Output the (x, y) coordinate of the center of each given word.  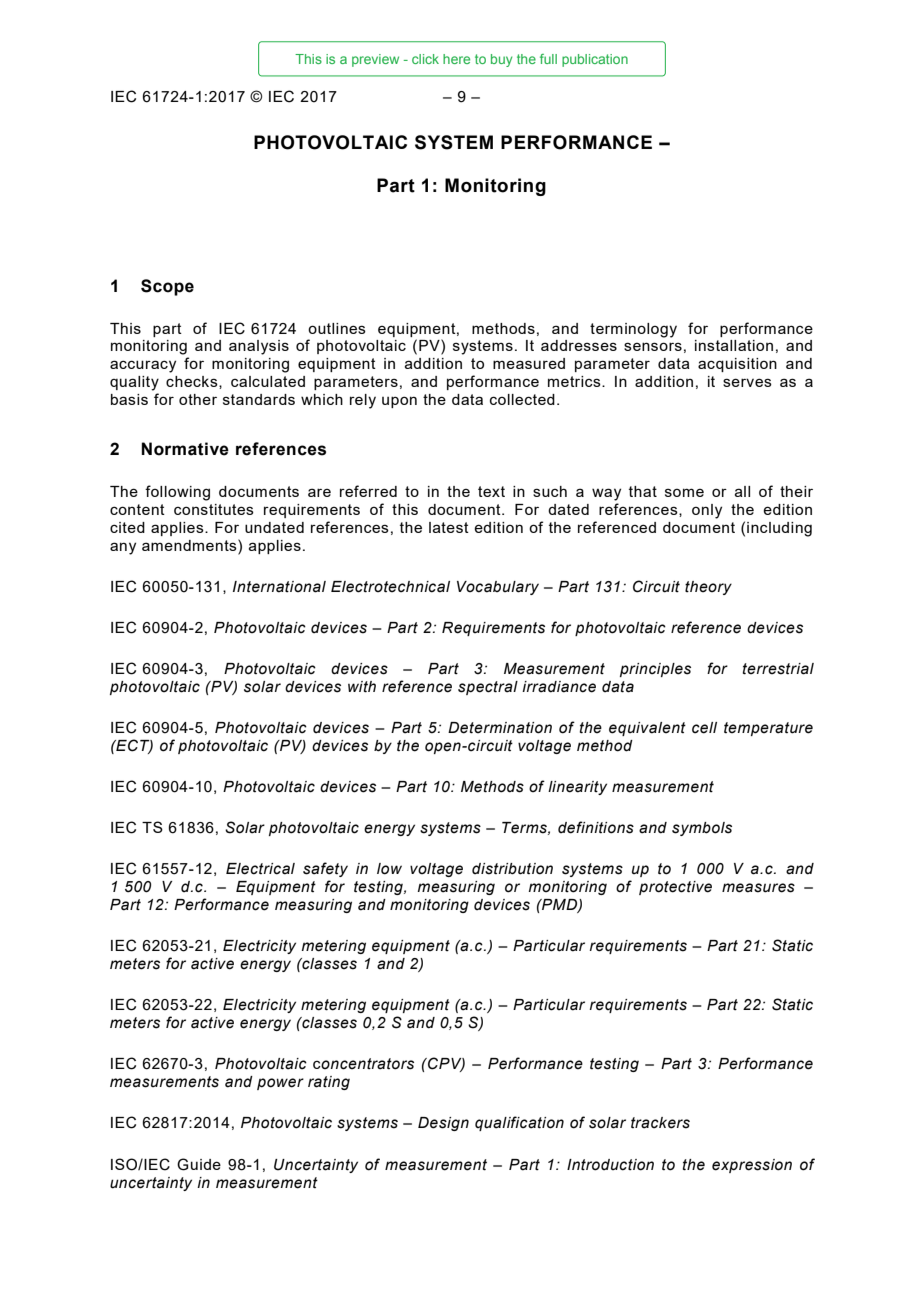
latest (449, 527)
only (707, 511)
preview (375, 60)
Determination (500, 728)
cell (704, 728)
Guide (199, 1164)
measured (529, 363)
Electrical (260, 869)
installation (734, 345)
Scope (167, 287)
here (456, 59)
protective (675, 888)
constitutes (214, 509)
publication (595, 60)
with (362, 687)
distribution (512, 869)
